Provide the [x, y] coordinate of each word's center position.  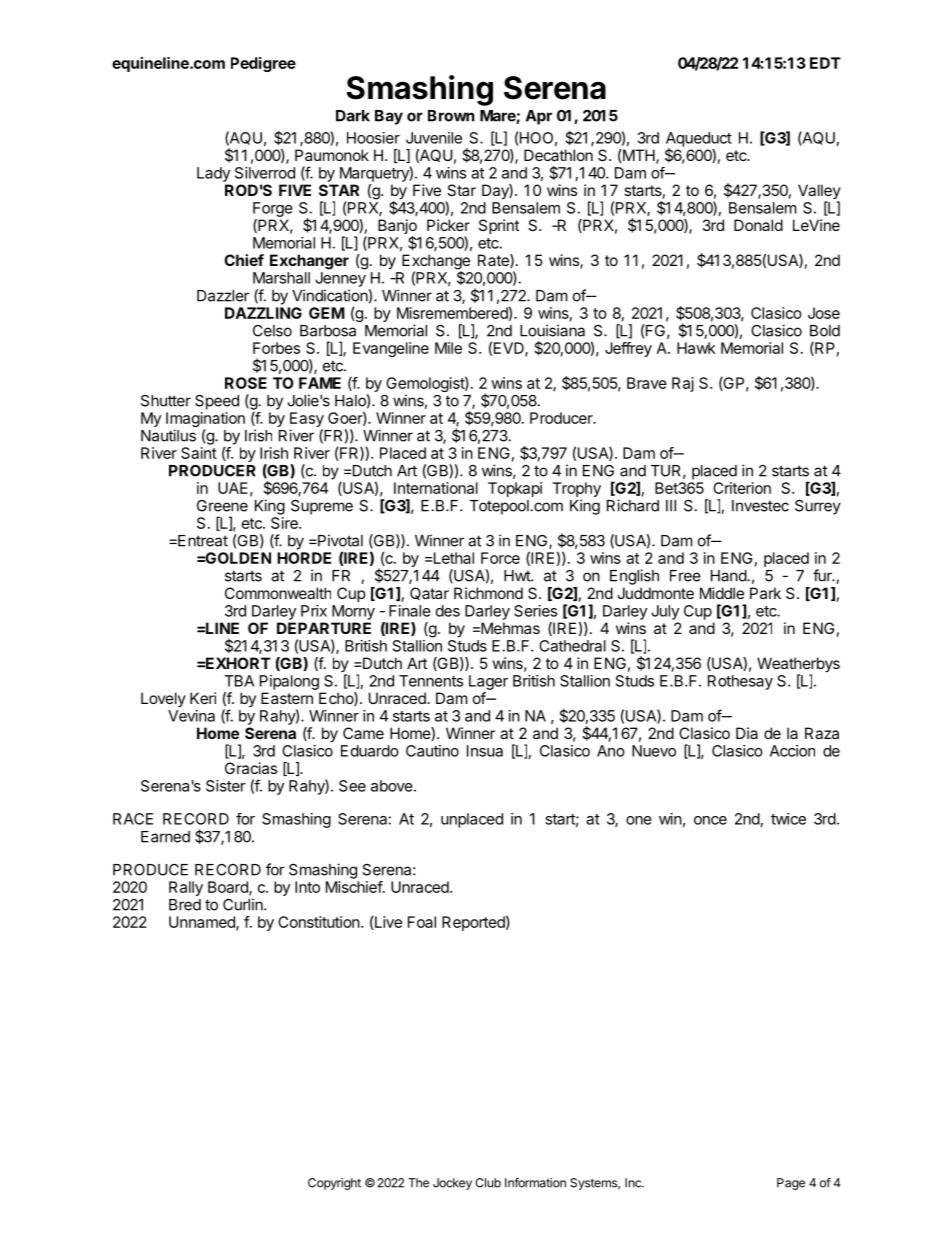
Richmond [488, 593]
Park [765, 593]
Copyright [334, 1184]
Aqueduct [699, 140]
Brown [451, 116]
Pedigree [263, 64]
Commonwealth [278, 593]
